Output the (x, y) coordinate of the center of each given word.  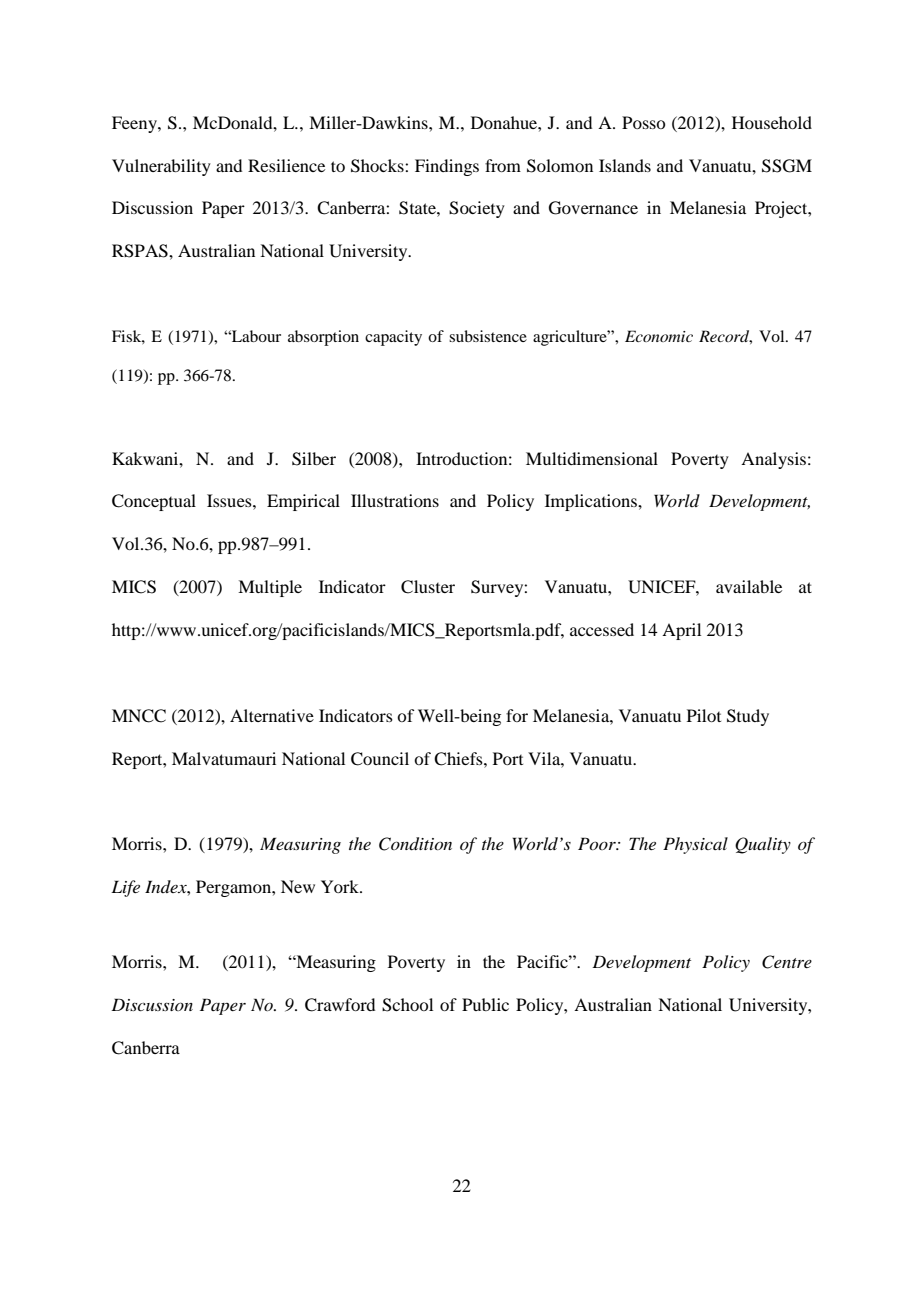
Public (485, 1004)
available (749, 586)
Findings (447, 167)
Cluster (428, 587)
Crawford (340, 1005)
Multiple (270, 588)
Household (772, 122)
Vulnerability (161, 167)
